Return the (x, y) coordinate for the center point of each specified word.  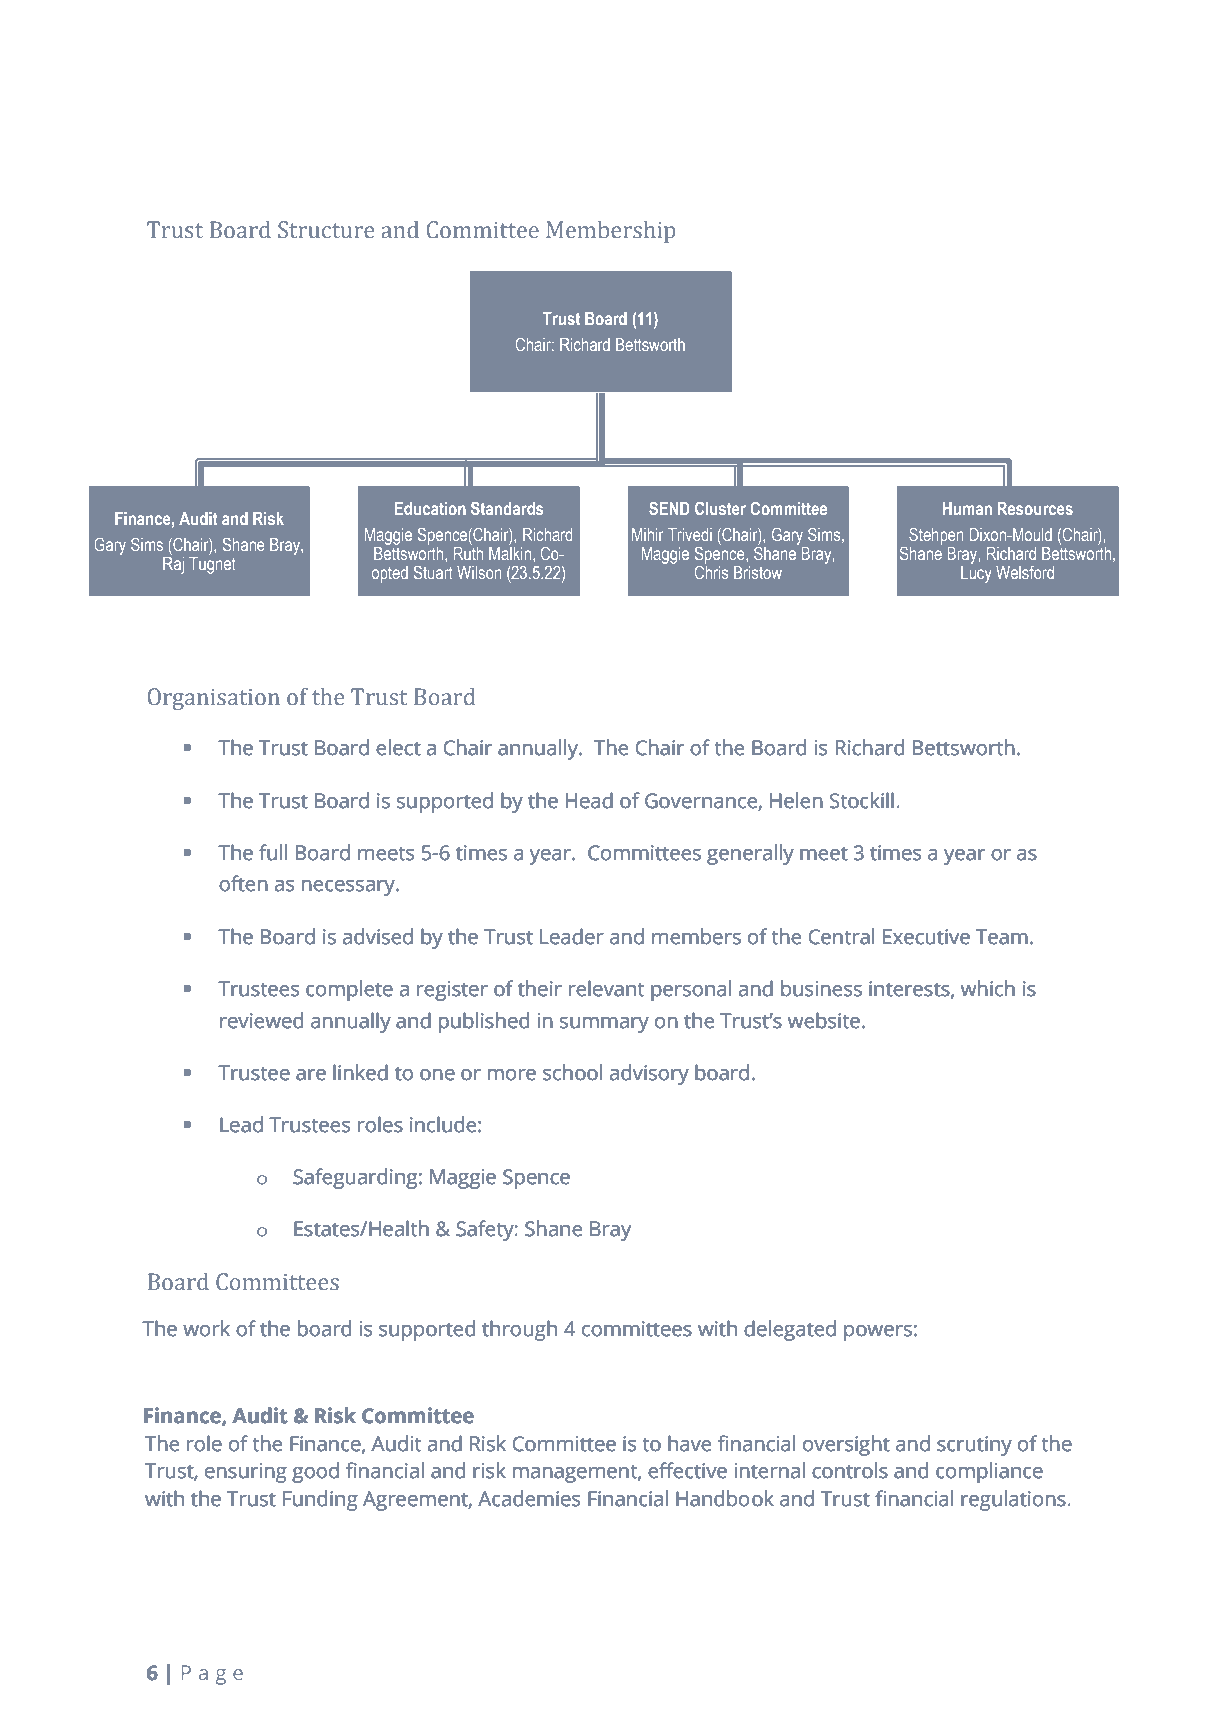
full (273, 852)
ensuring (246, 1473)
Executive (926, 937)
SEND (669, 508)
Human (967, 508)
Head (589, 800)
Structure (326, 230)
